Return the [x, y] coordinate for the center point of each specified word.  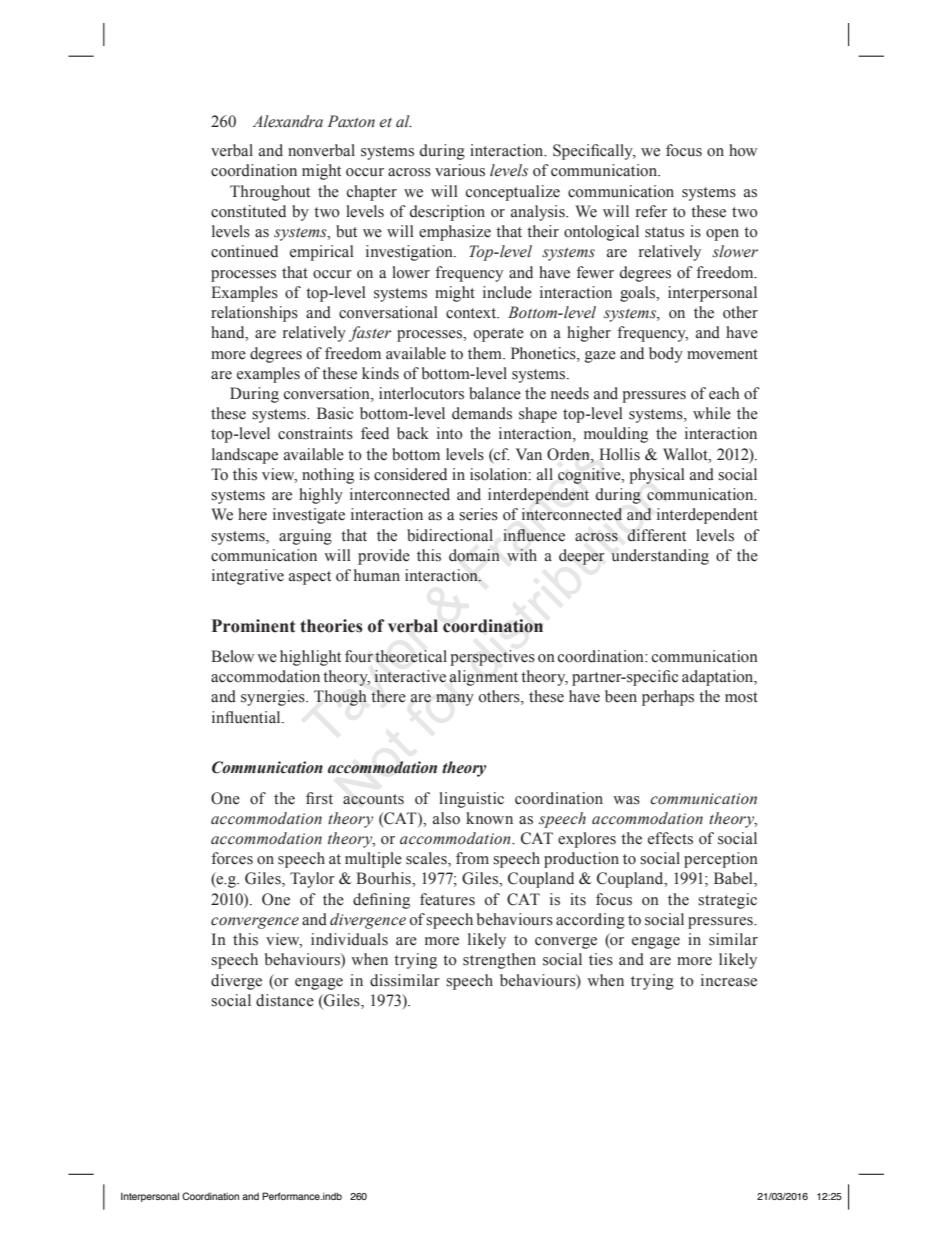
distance [285, 1000]
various [460, 170]
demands [482, 413]
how [743, 150]
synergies [274, 698]
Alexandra [288, 121]
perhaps [668, 698]
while [712, 413]
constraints [315, 433]
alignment [483, 678]
